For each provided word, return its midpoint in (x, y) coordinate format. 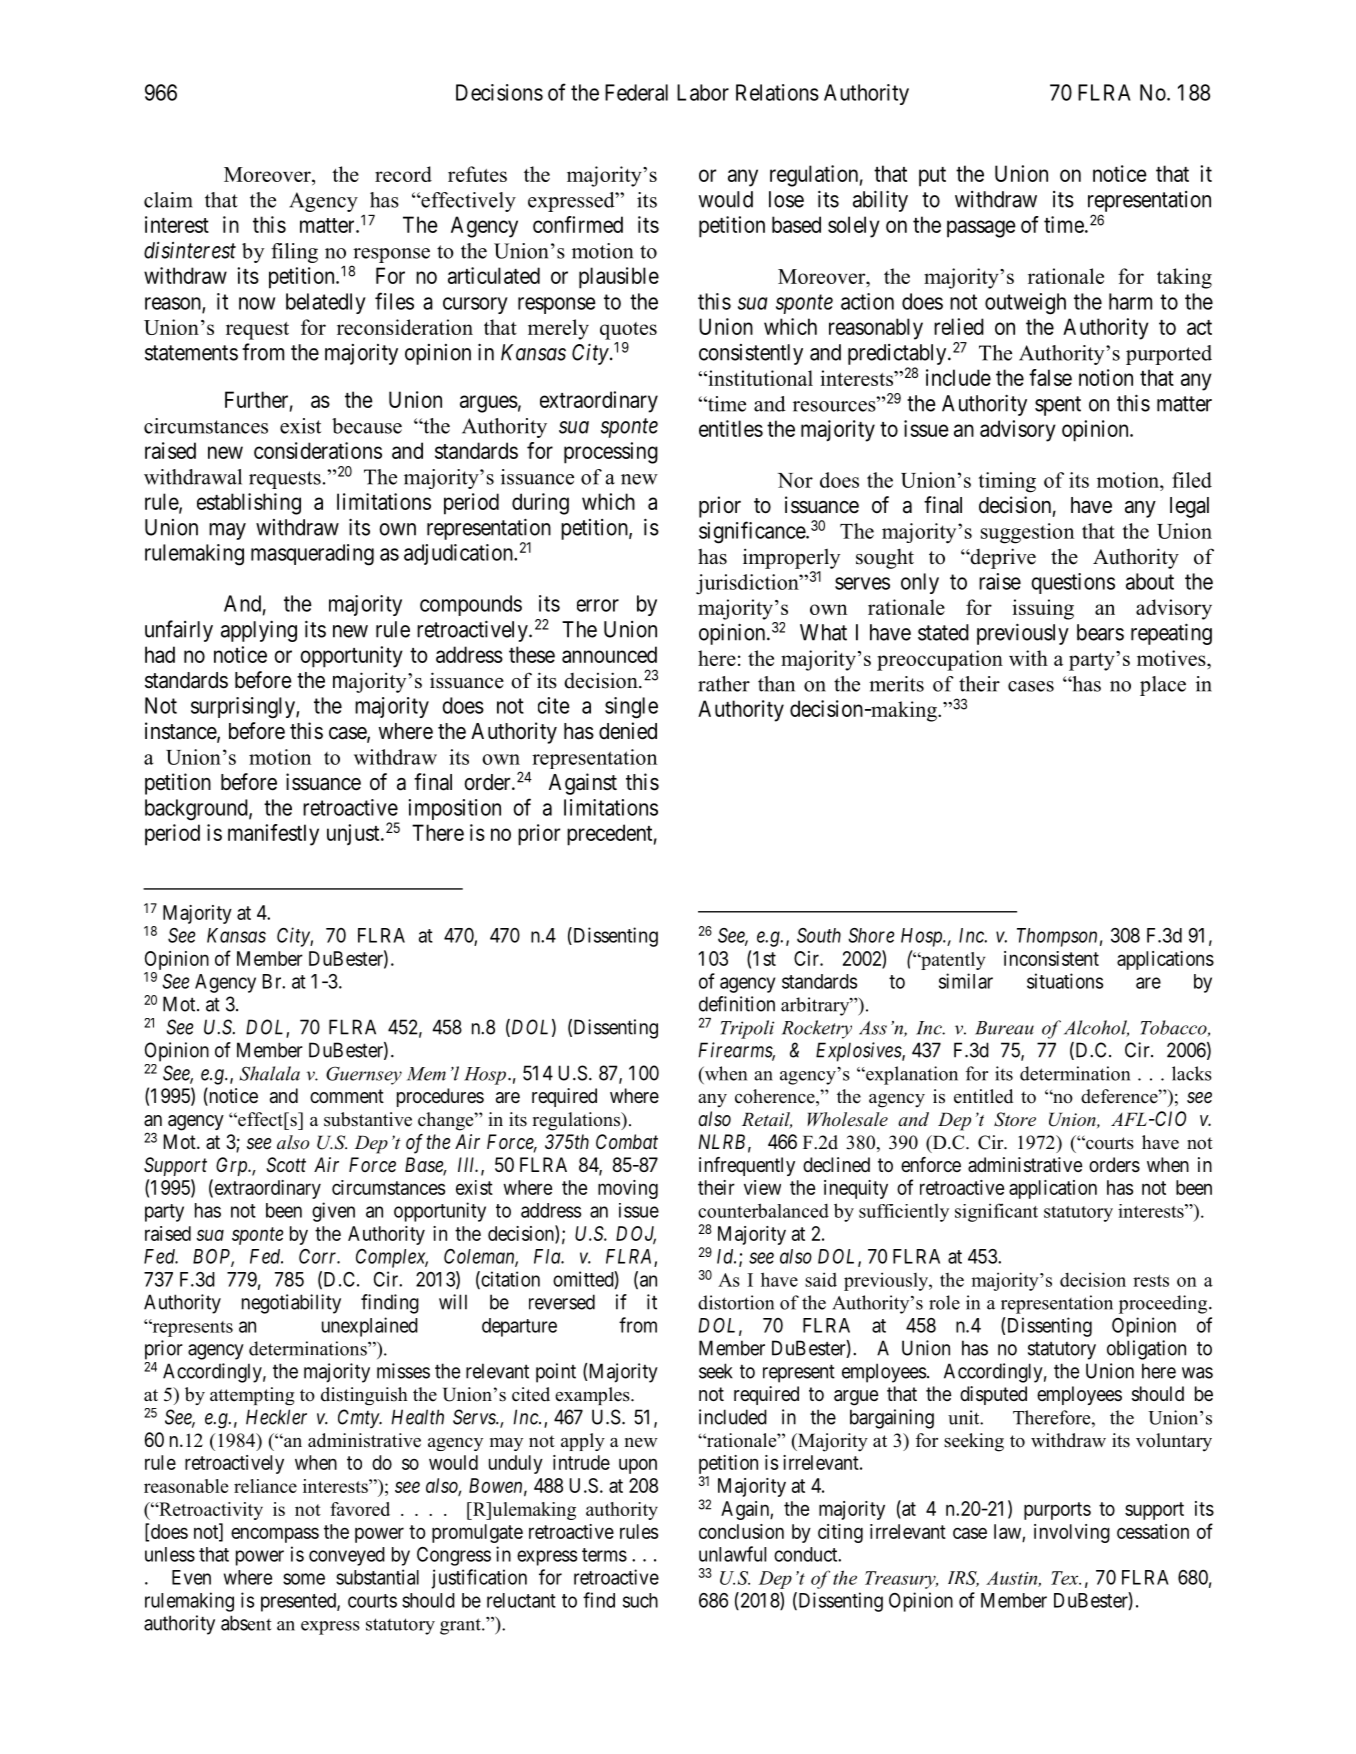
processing (611, 453)
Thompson (1057, 937)
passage (981, 229)
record (403, 174)
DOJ (636, 1235)
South (819, 935)
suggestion (1027, 533)
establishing (249, 504)
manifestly (273, 835)
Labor (703, 92)
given (333, 1212)
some (304, 1579)
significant (996, 1212)
